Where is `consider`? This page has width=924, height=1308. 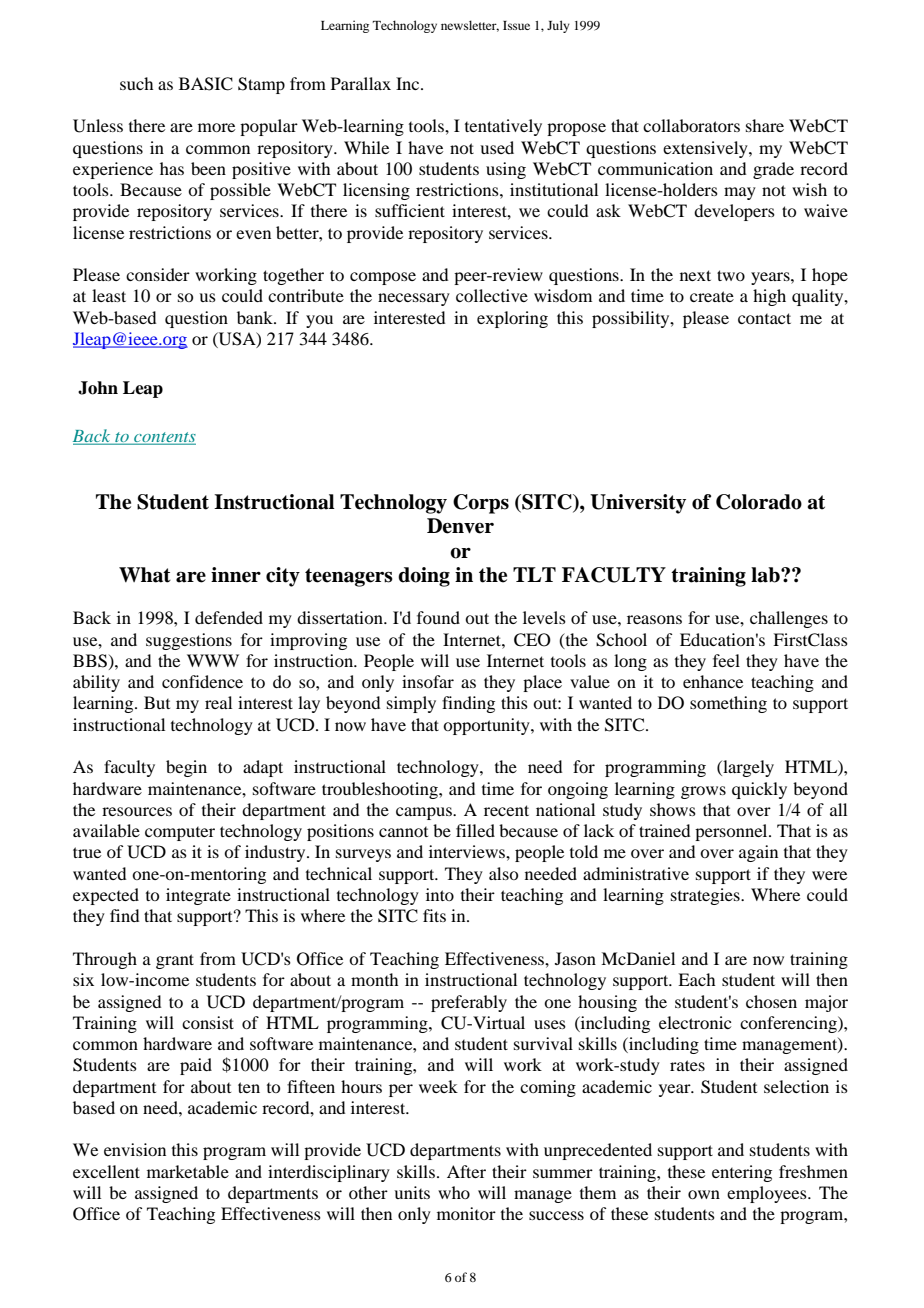
consider is located at coordinates (158, 274).
